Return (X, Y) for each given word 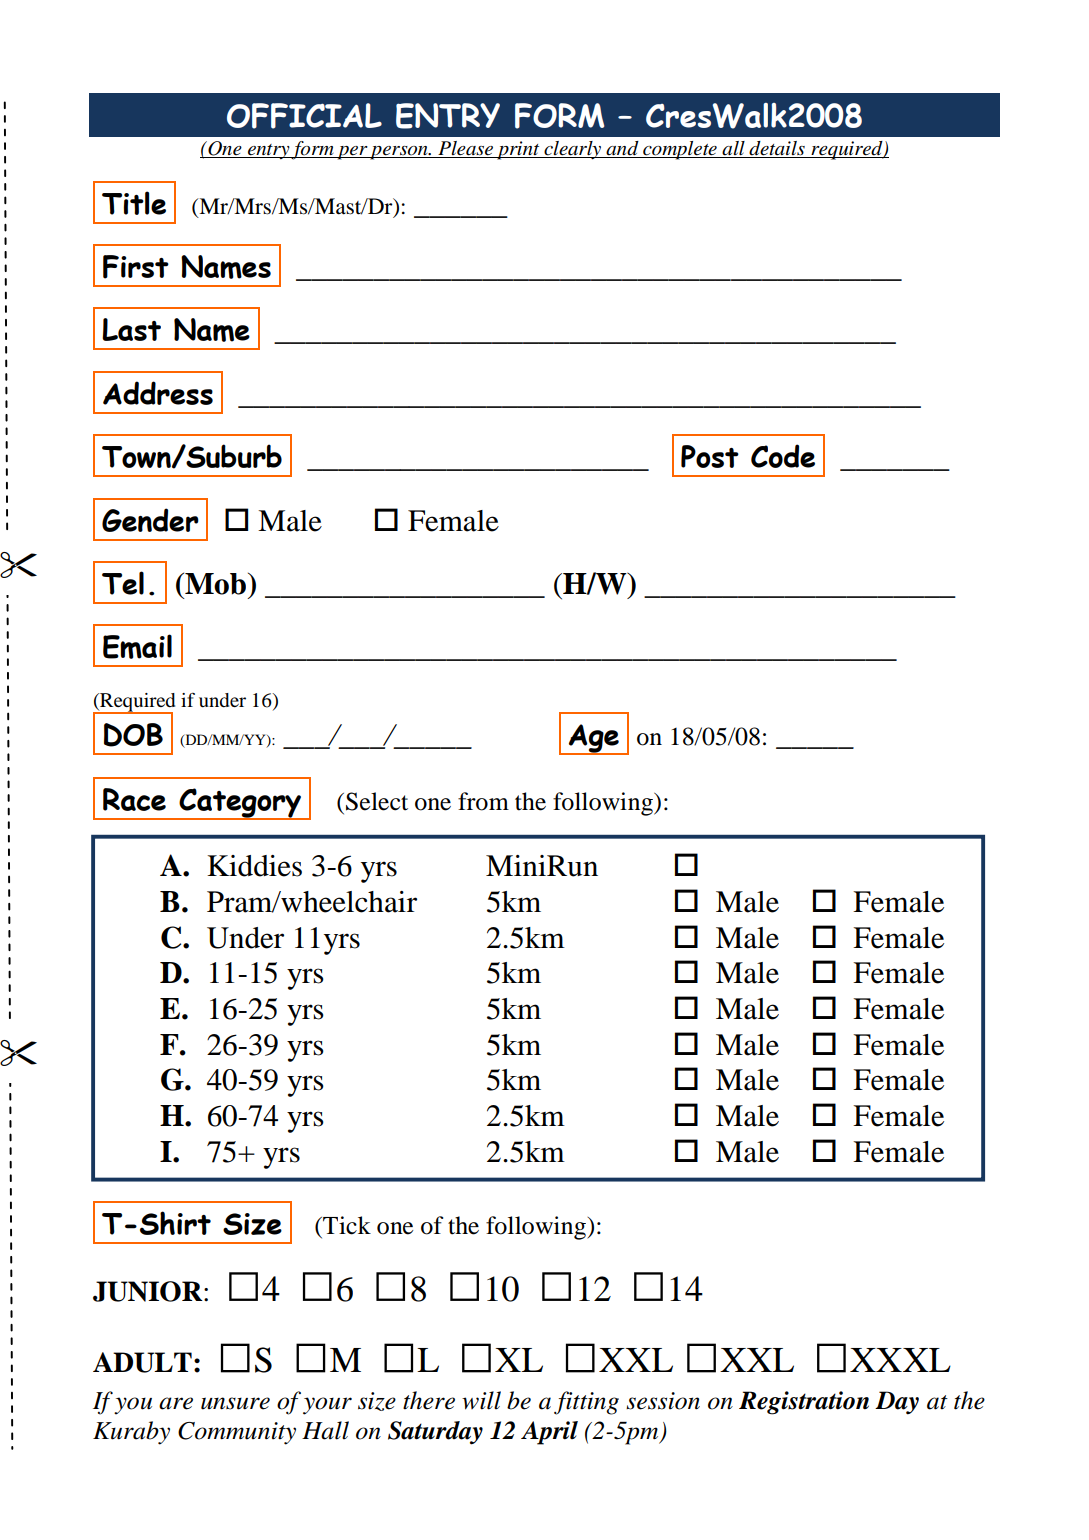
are (176, 1403)
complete (680, 150)
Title (134, 203)
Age (594, 739)
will (481, 1400)
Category (240, 804)
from (483, 801)
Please (465, 149)
